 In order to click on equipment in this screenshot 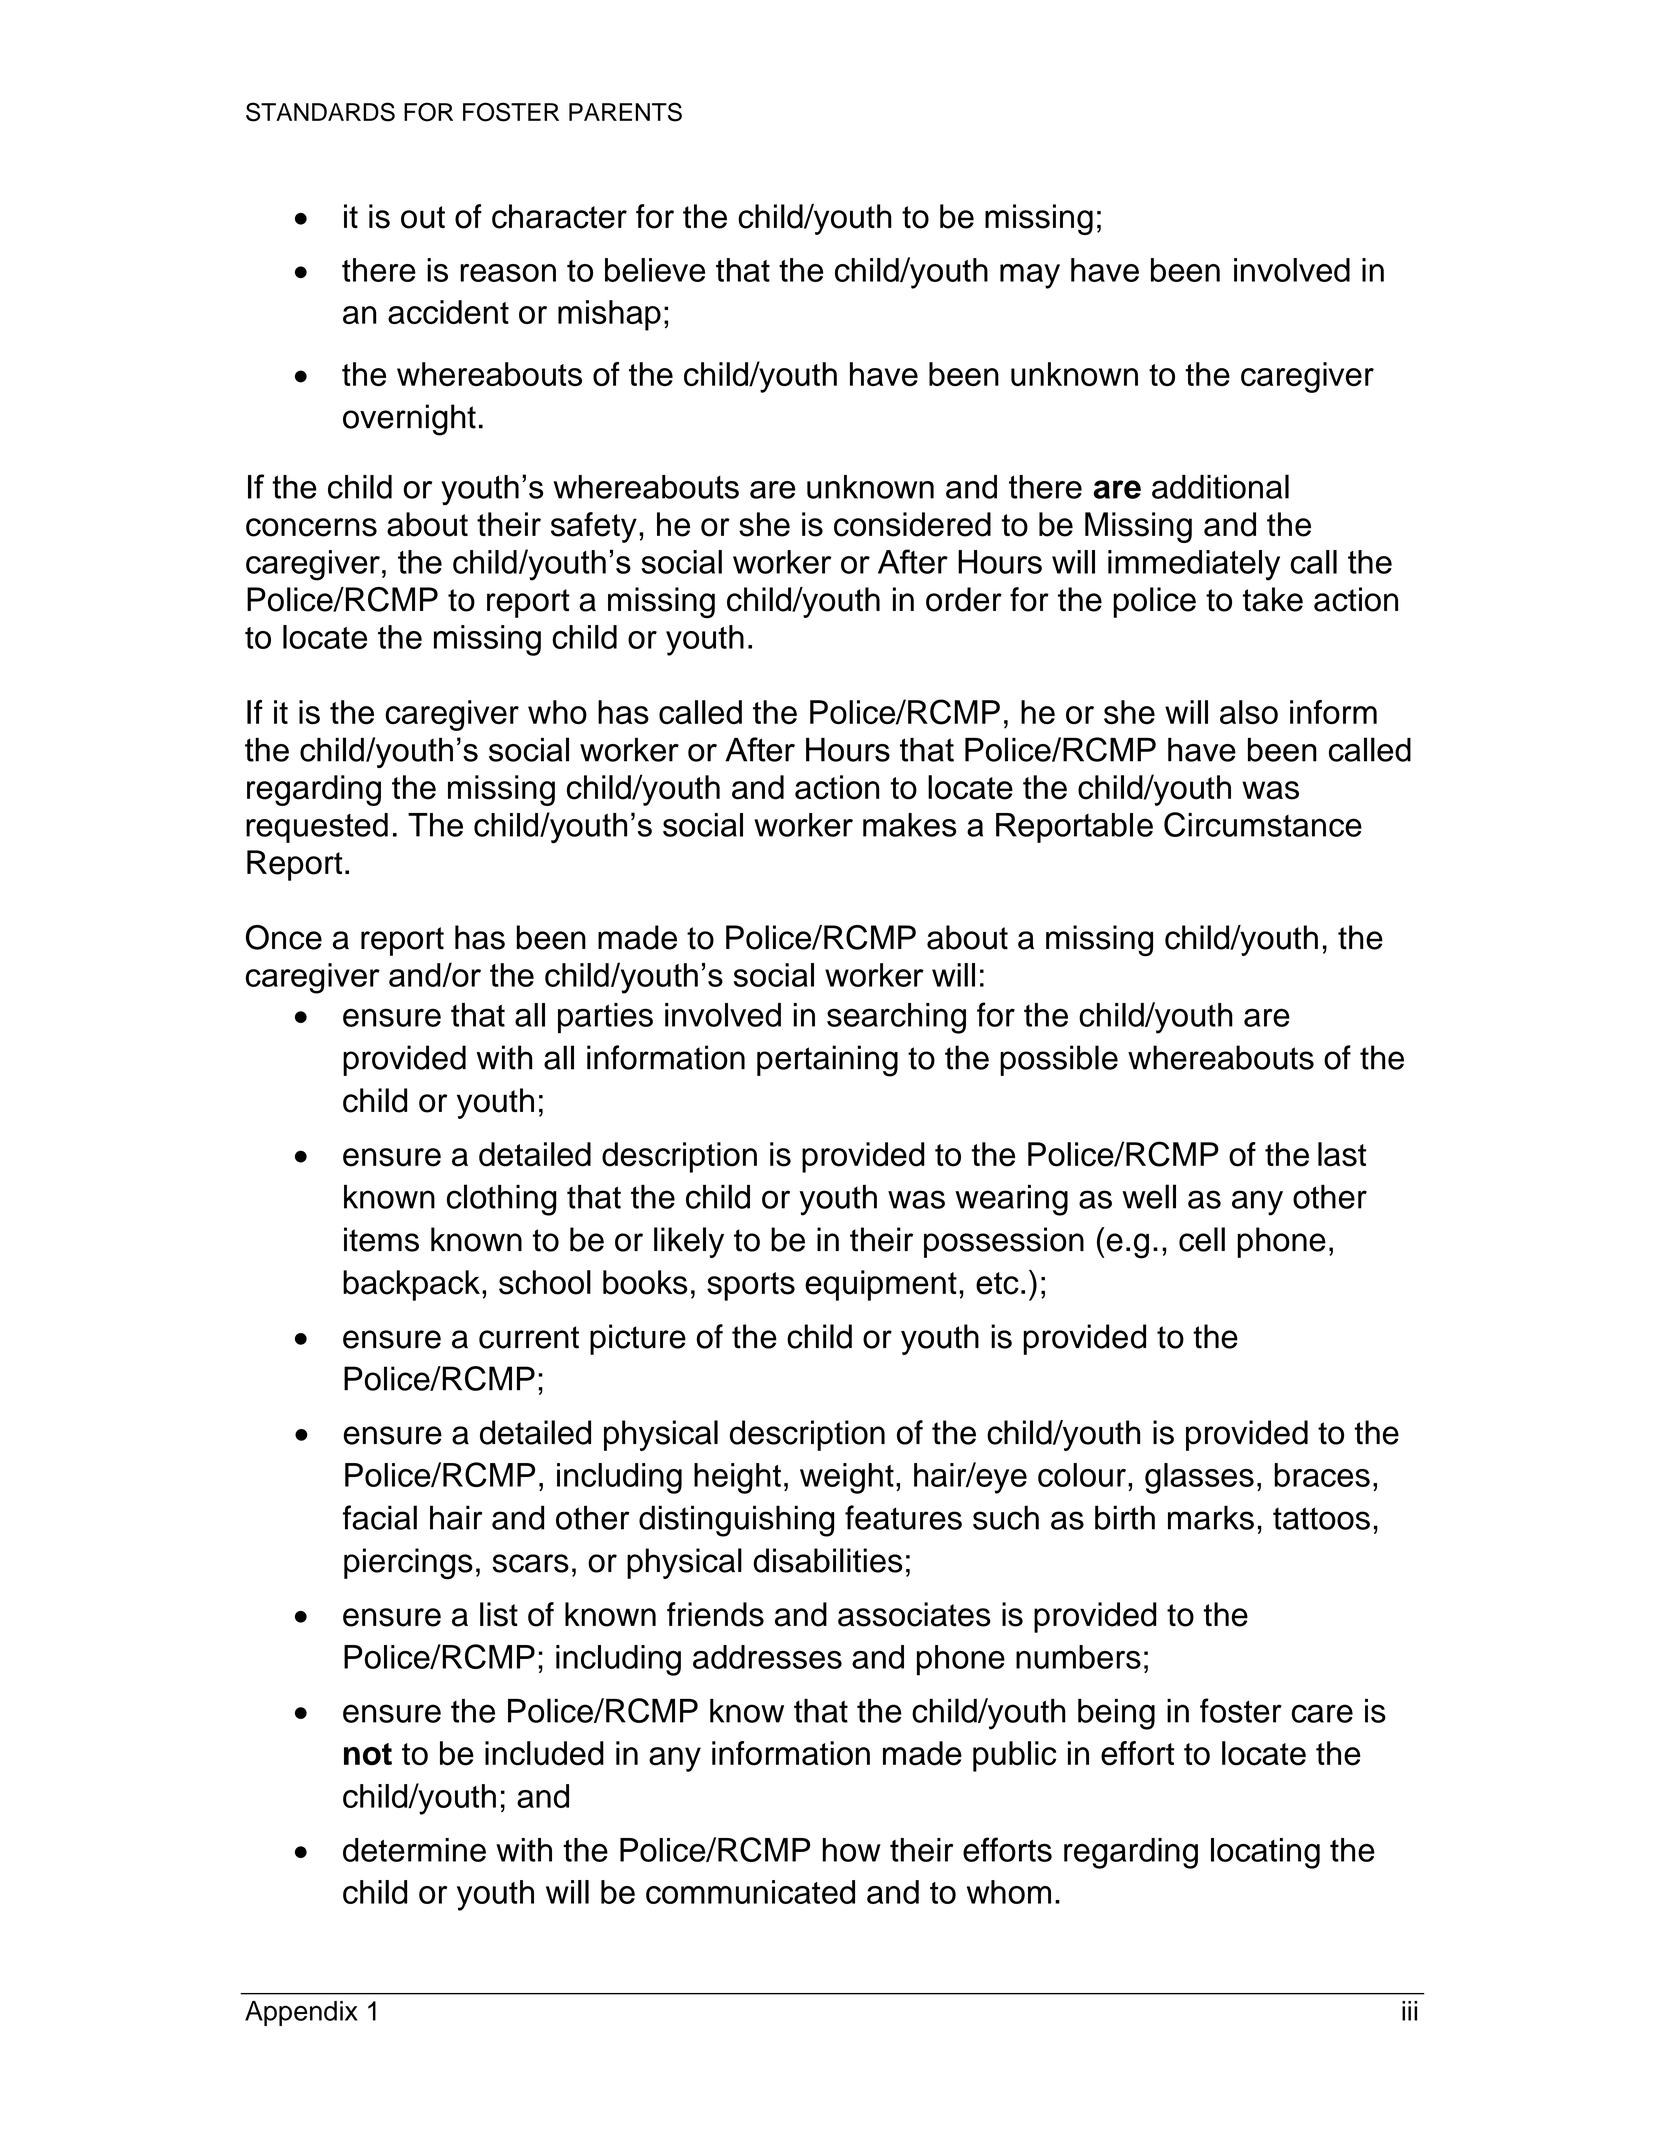, I will do `click(881, 1285)`.
